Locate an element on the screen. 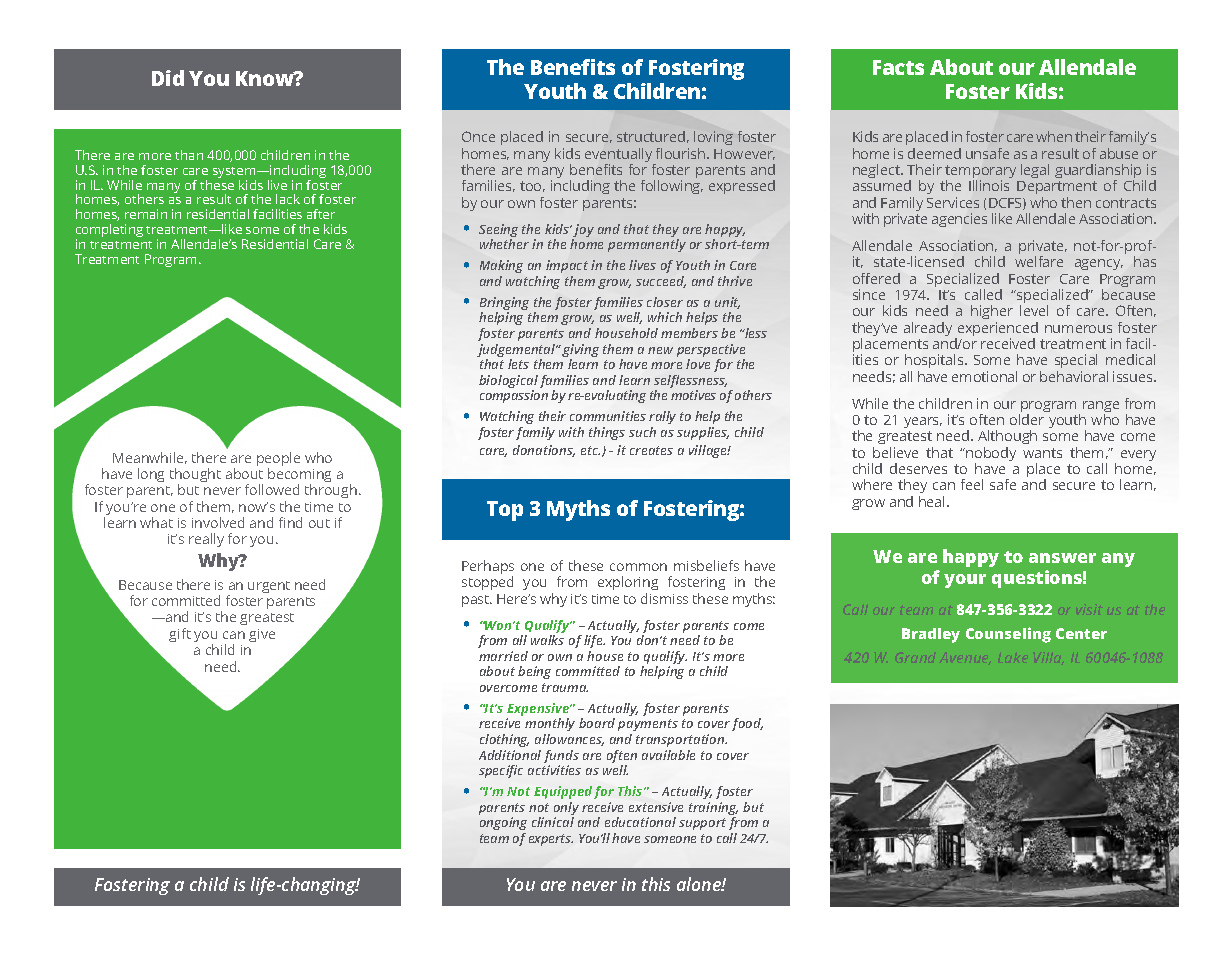 The height and width of the screenshot is (964, 1232). ongoing is located at coordinates (503, 823).
